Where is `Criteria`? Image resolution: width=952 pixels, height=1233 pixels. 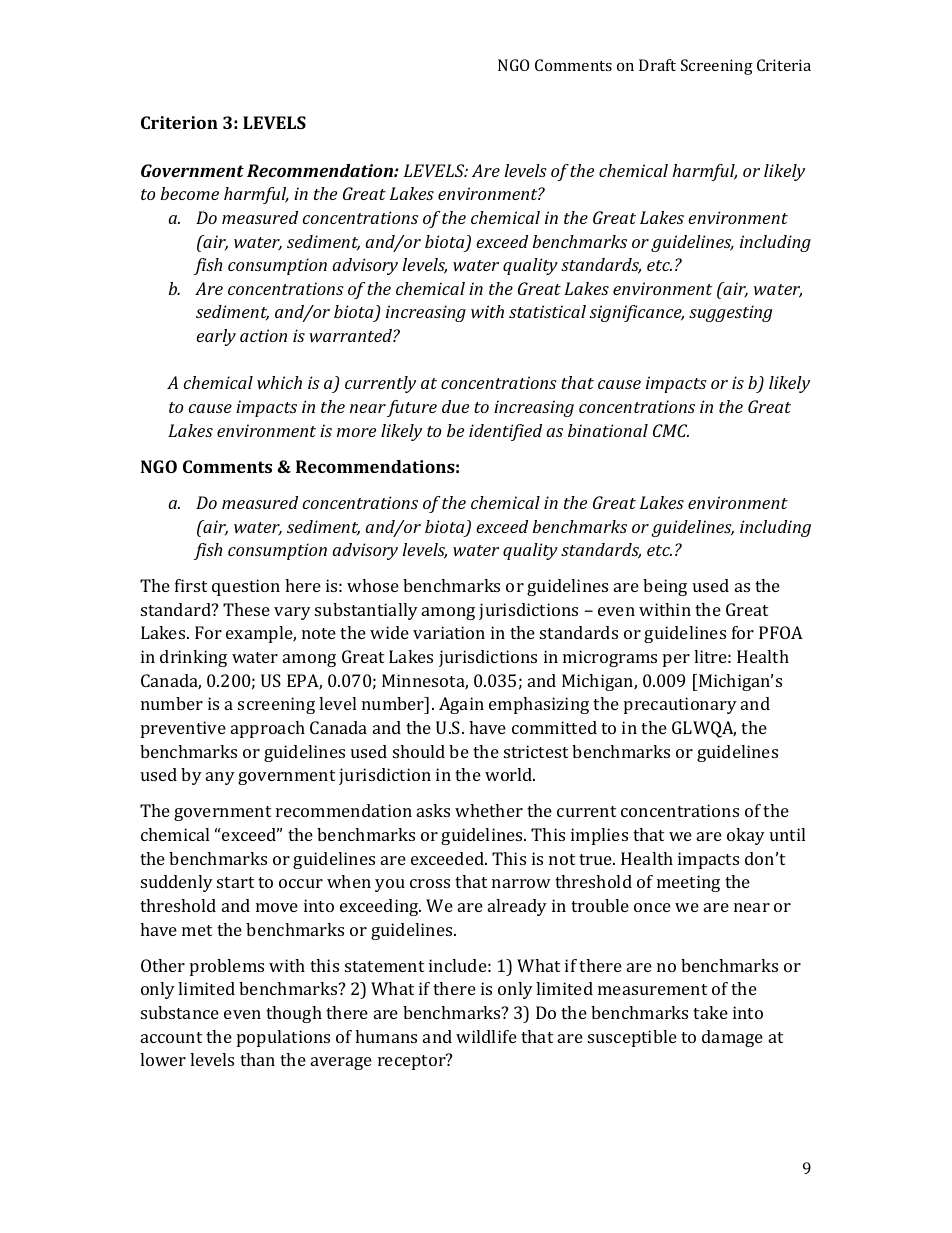 Criteria is located at coordinates (784, 65).
